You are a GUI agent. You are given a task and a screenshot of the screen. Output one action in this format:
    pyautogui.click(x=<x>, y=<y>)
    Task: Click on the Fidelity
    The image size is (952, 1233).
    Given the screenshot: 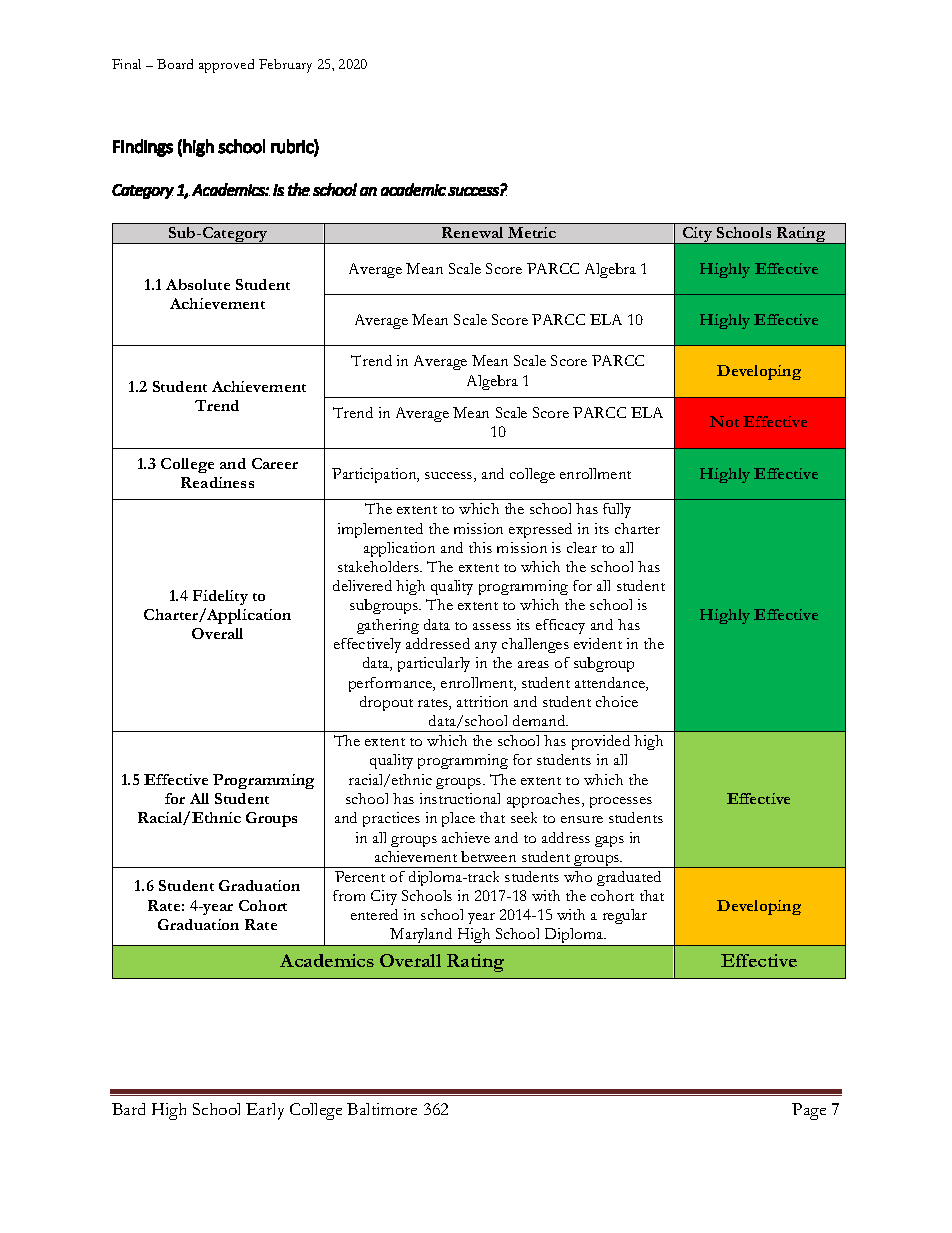 What is the action you would take?
    pyautogui.click(x=220, y=597)
